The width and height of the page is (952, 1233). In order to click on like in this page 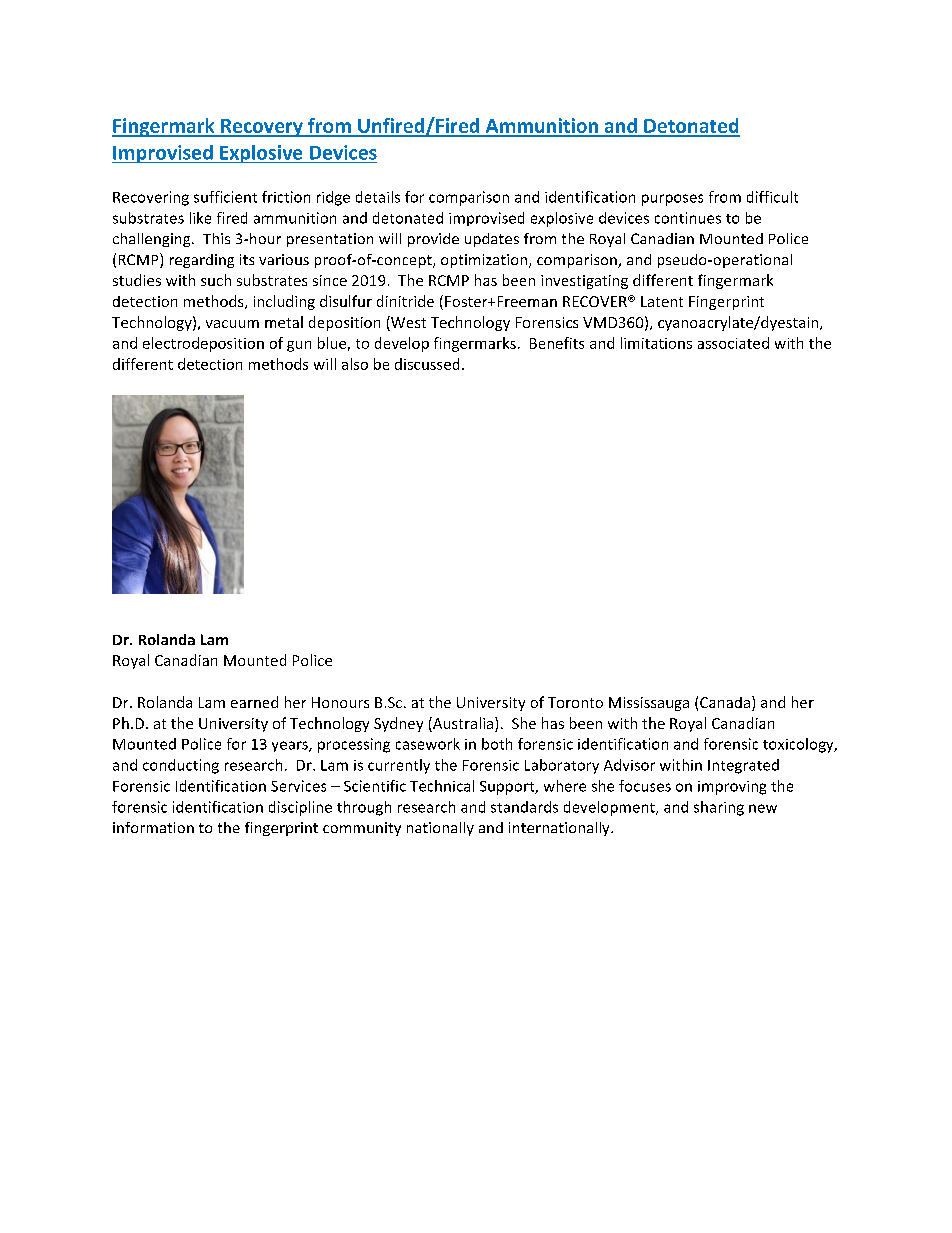, I will do `click(200, 218)`.
